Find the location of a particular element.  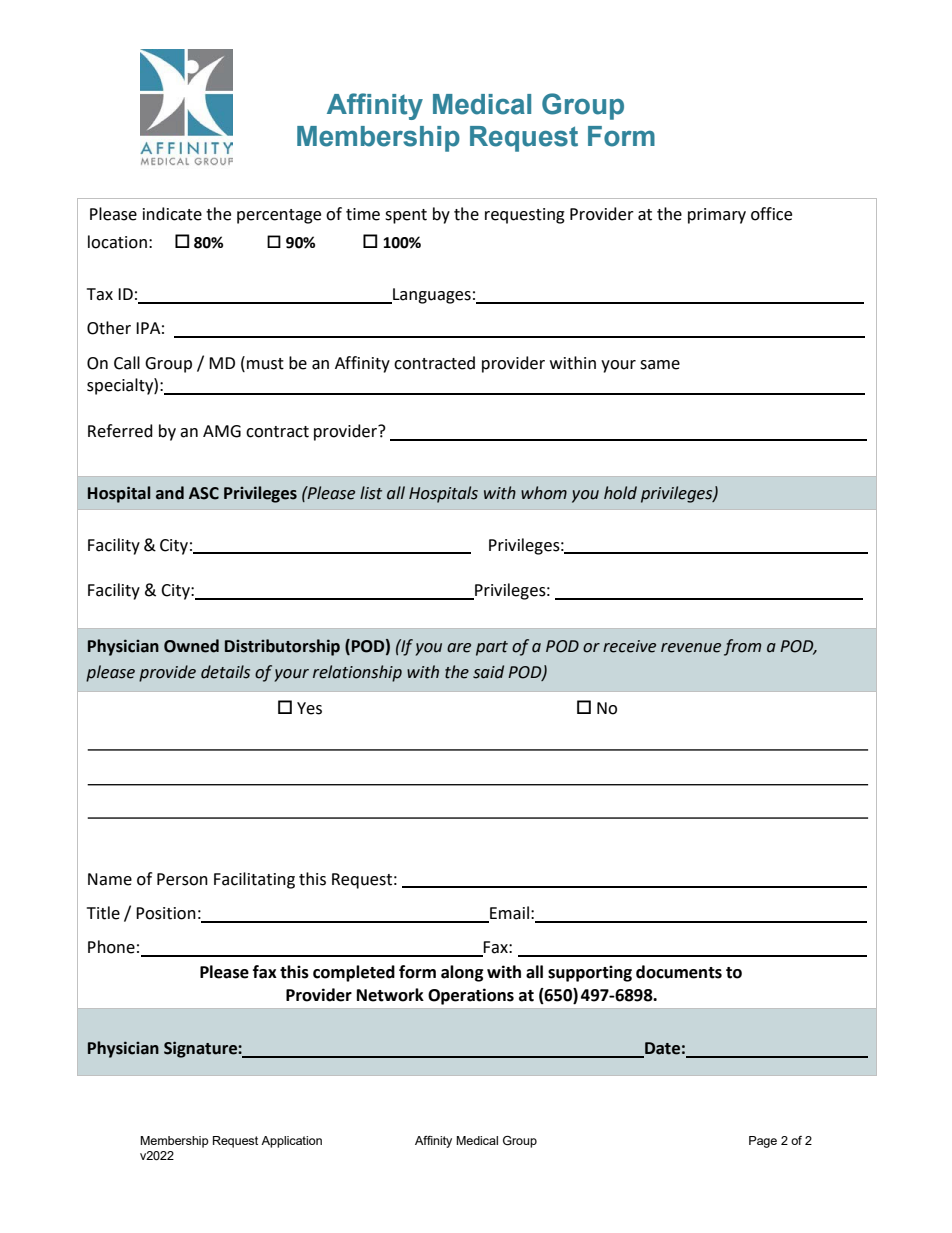

list is located at coordinates (371, 493).
